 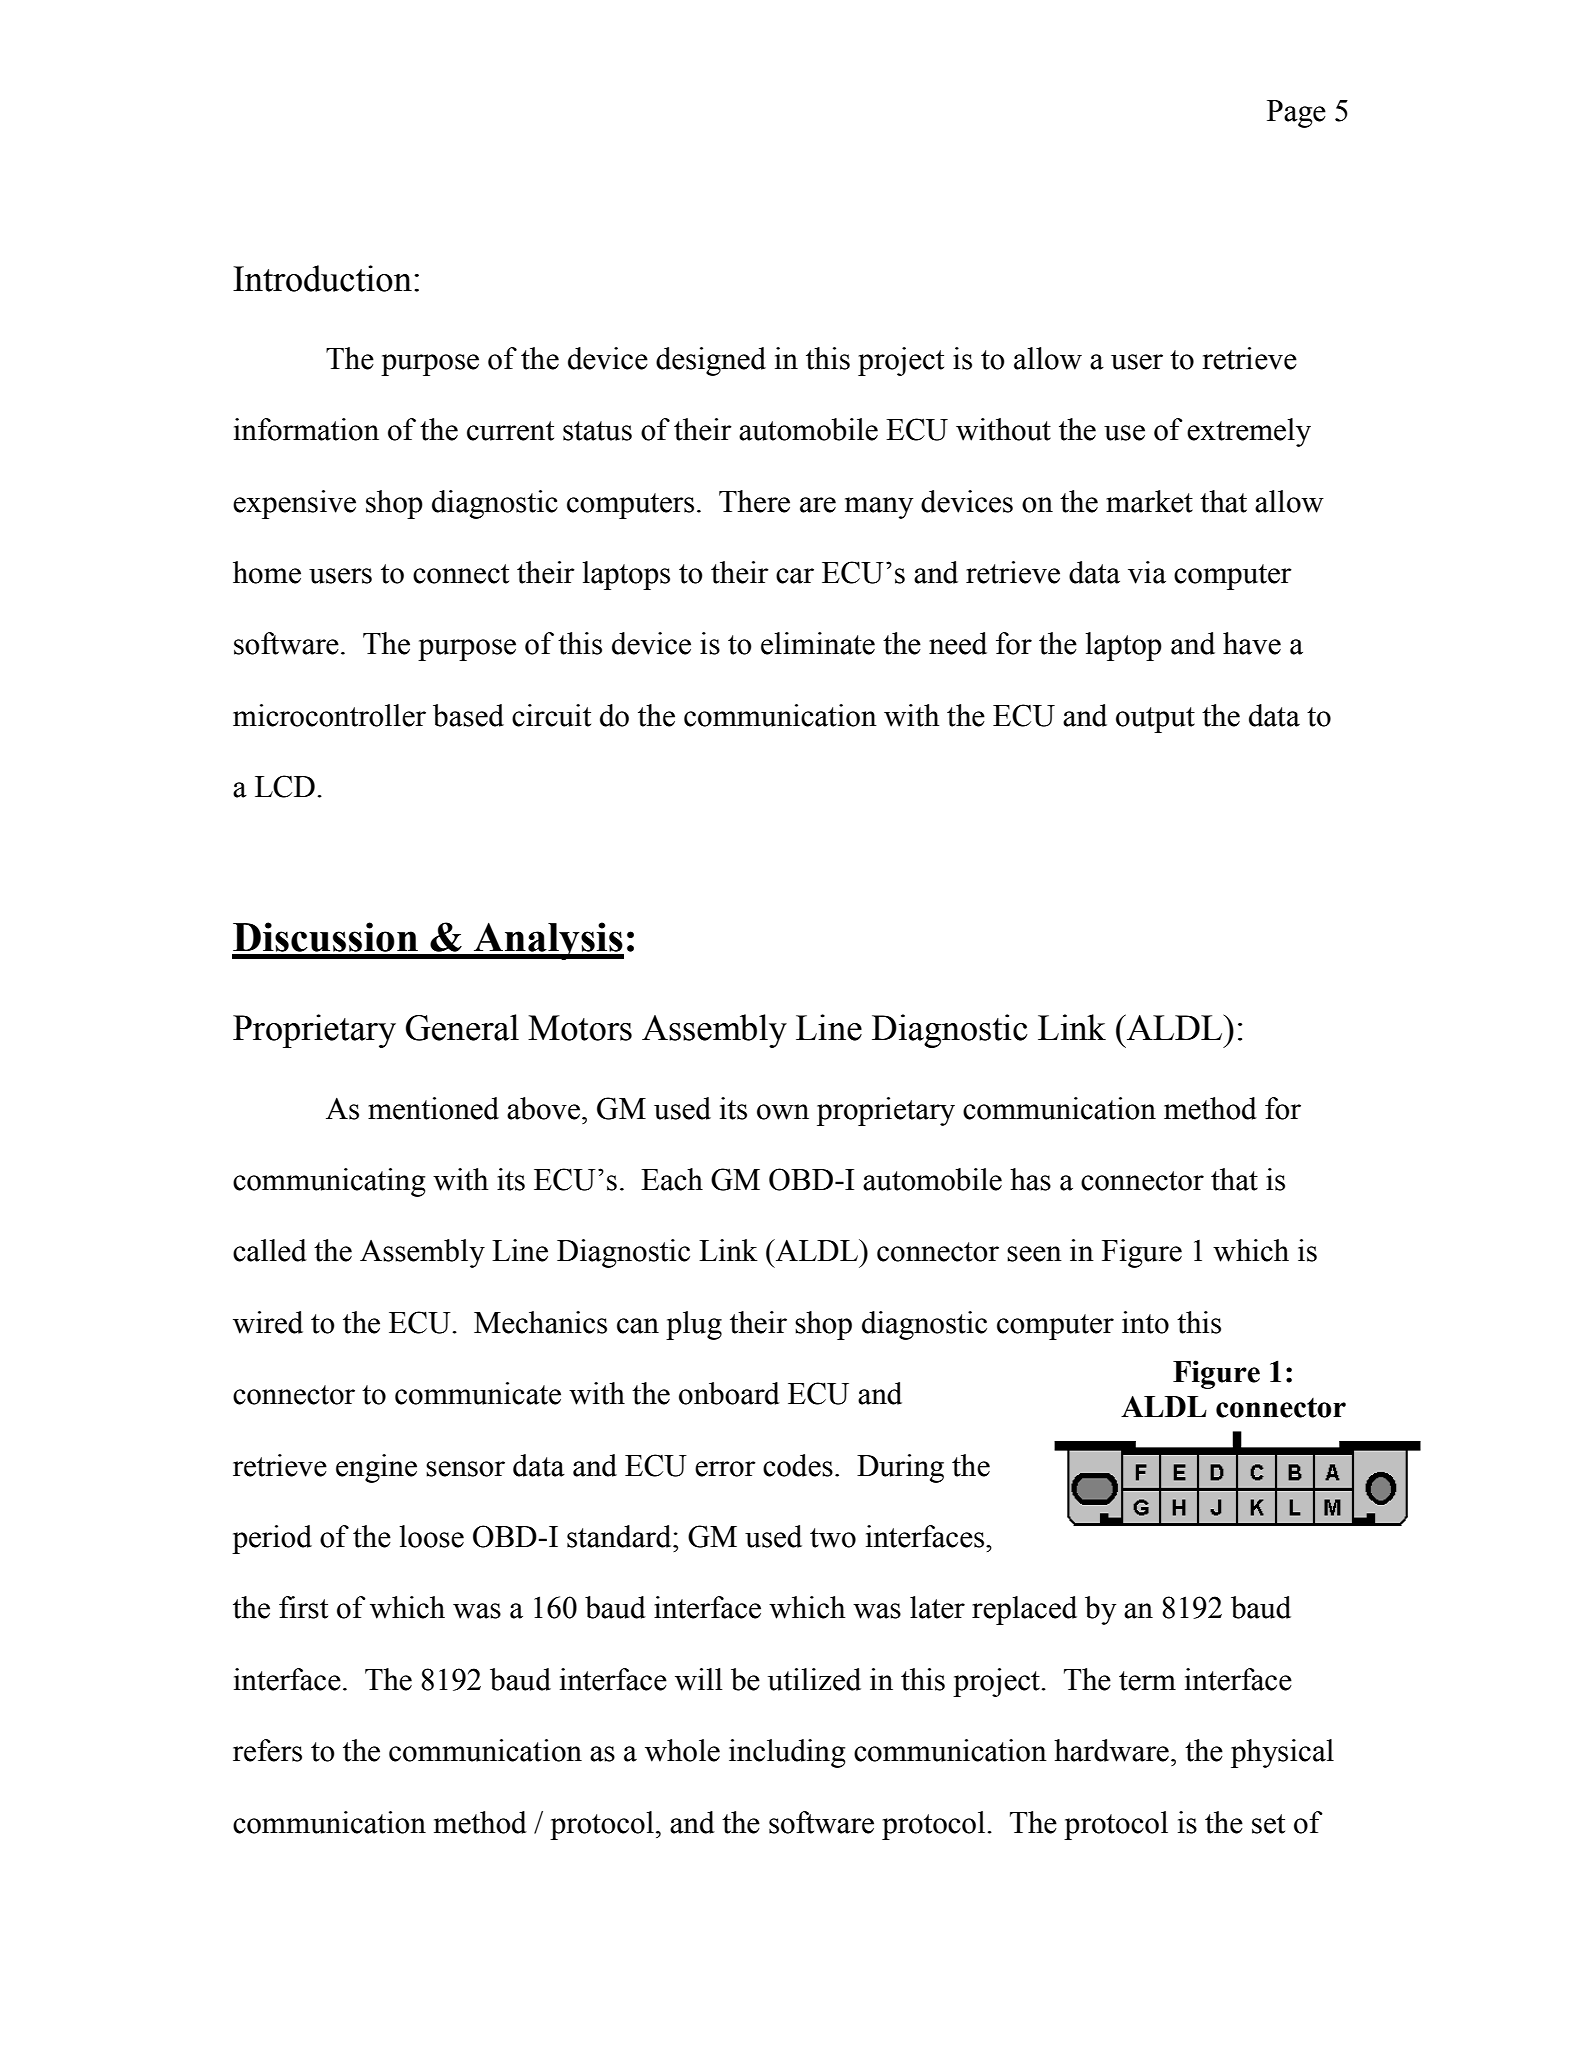 I want to click on including, so click(x=787, y=1753).
